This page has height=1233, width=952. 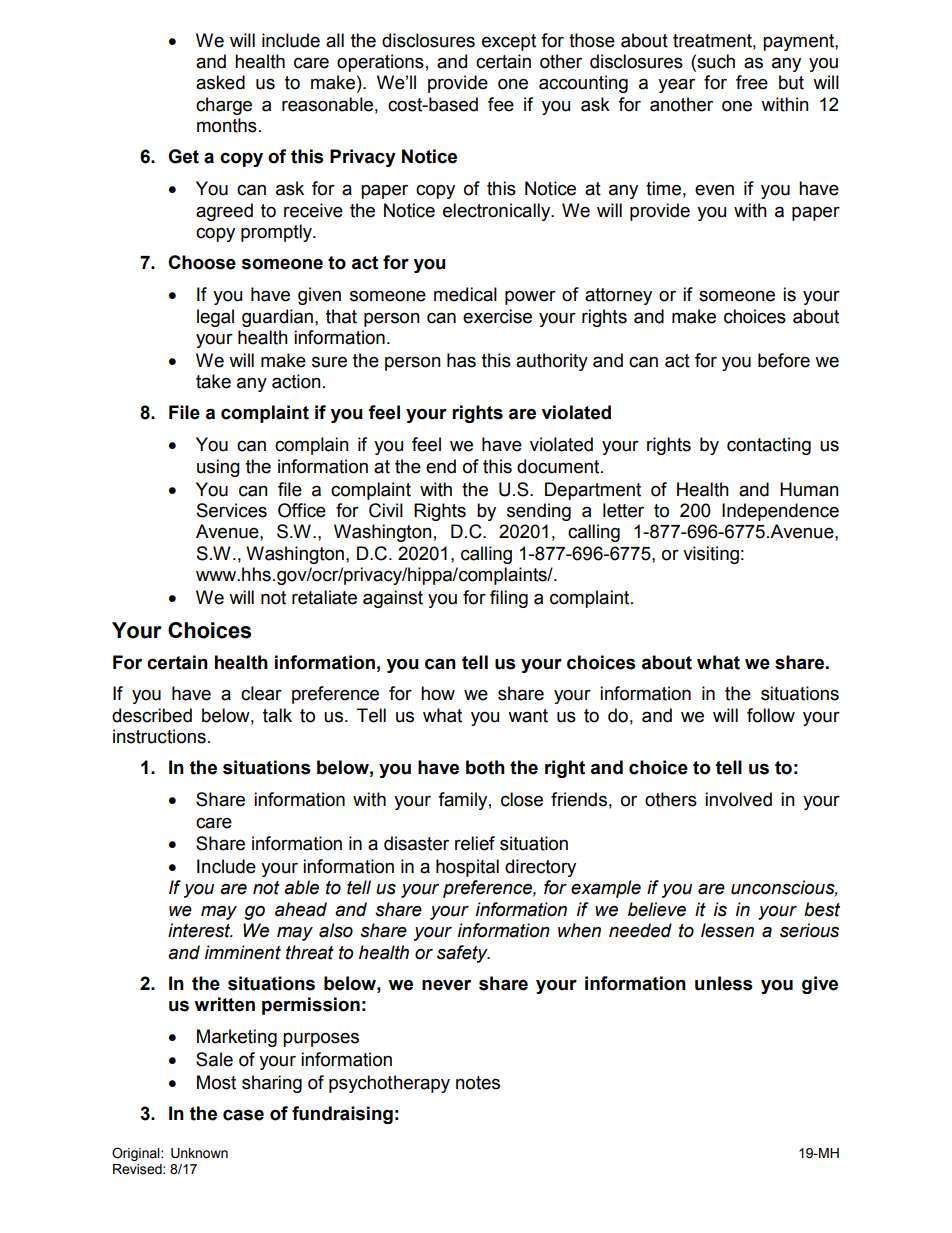 I want to click on filing, so click(x=509, y=599).
